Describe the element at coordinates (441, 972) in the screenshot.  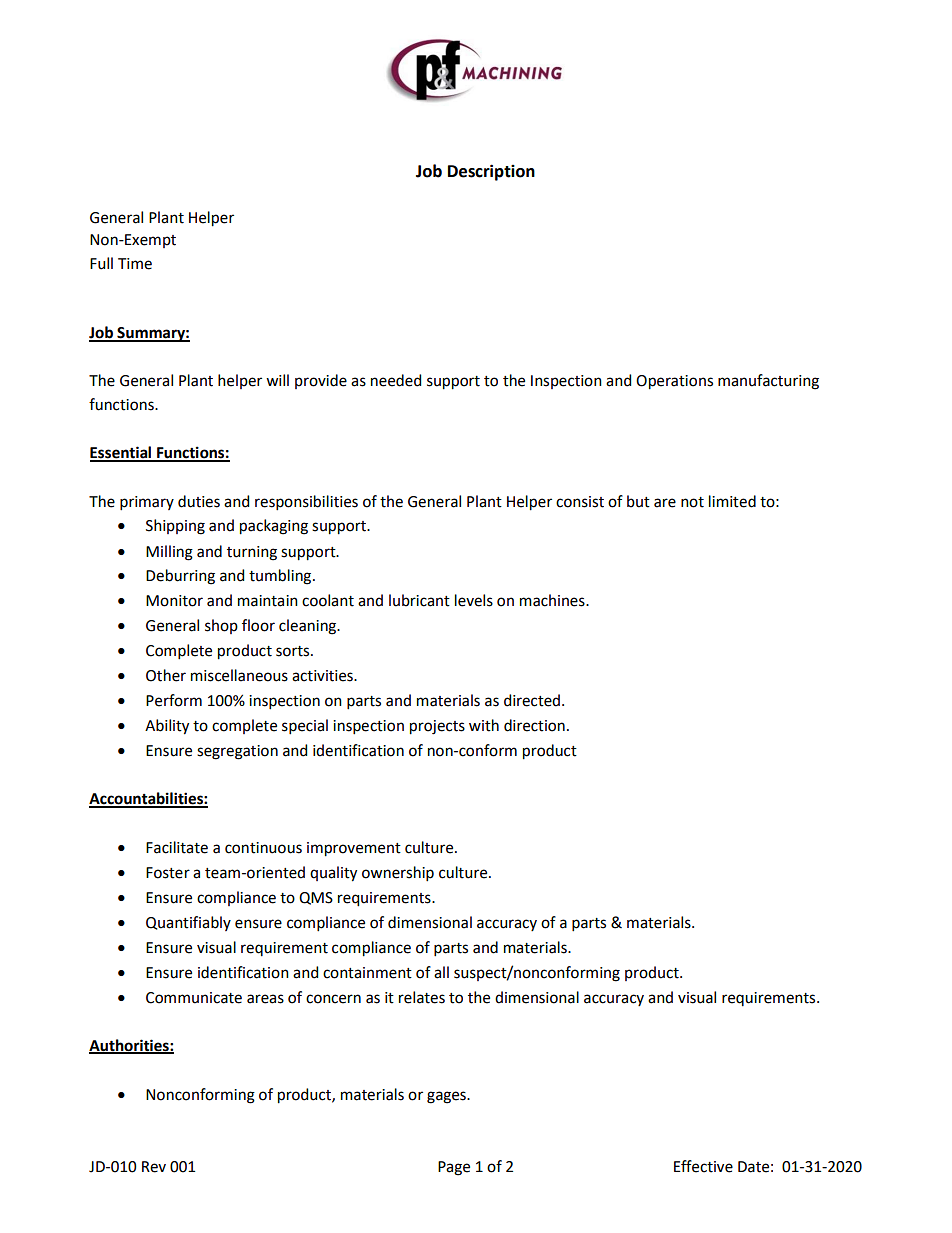
I see `all` at that location.
